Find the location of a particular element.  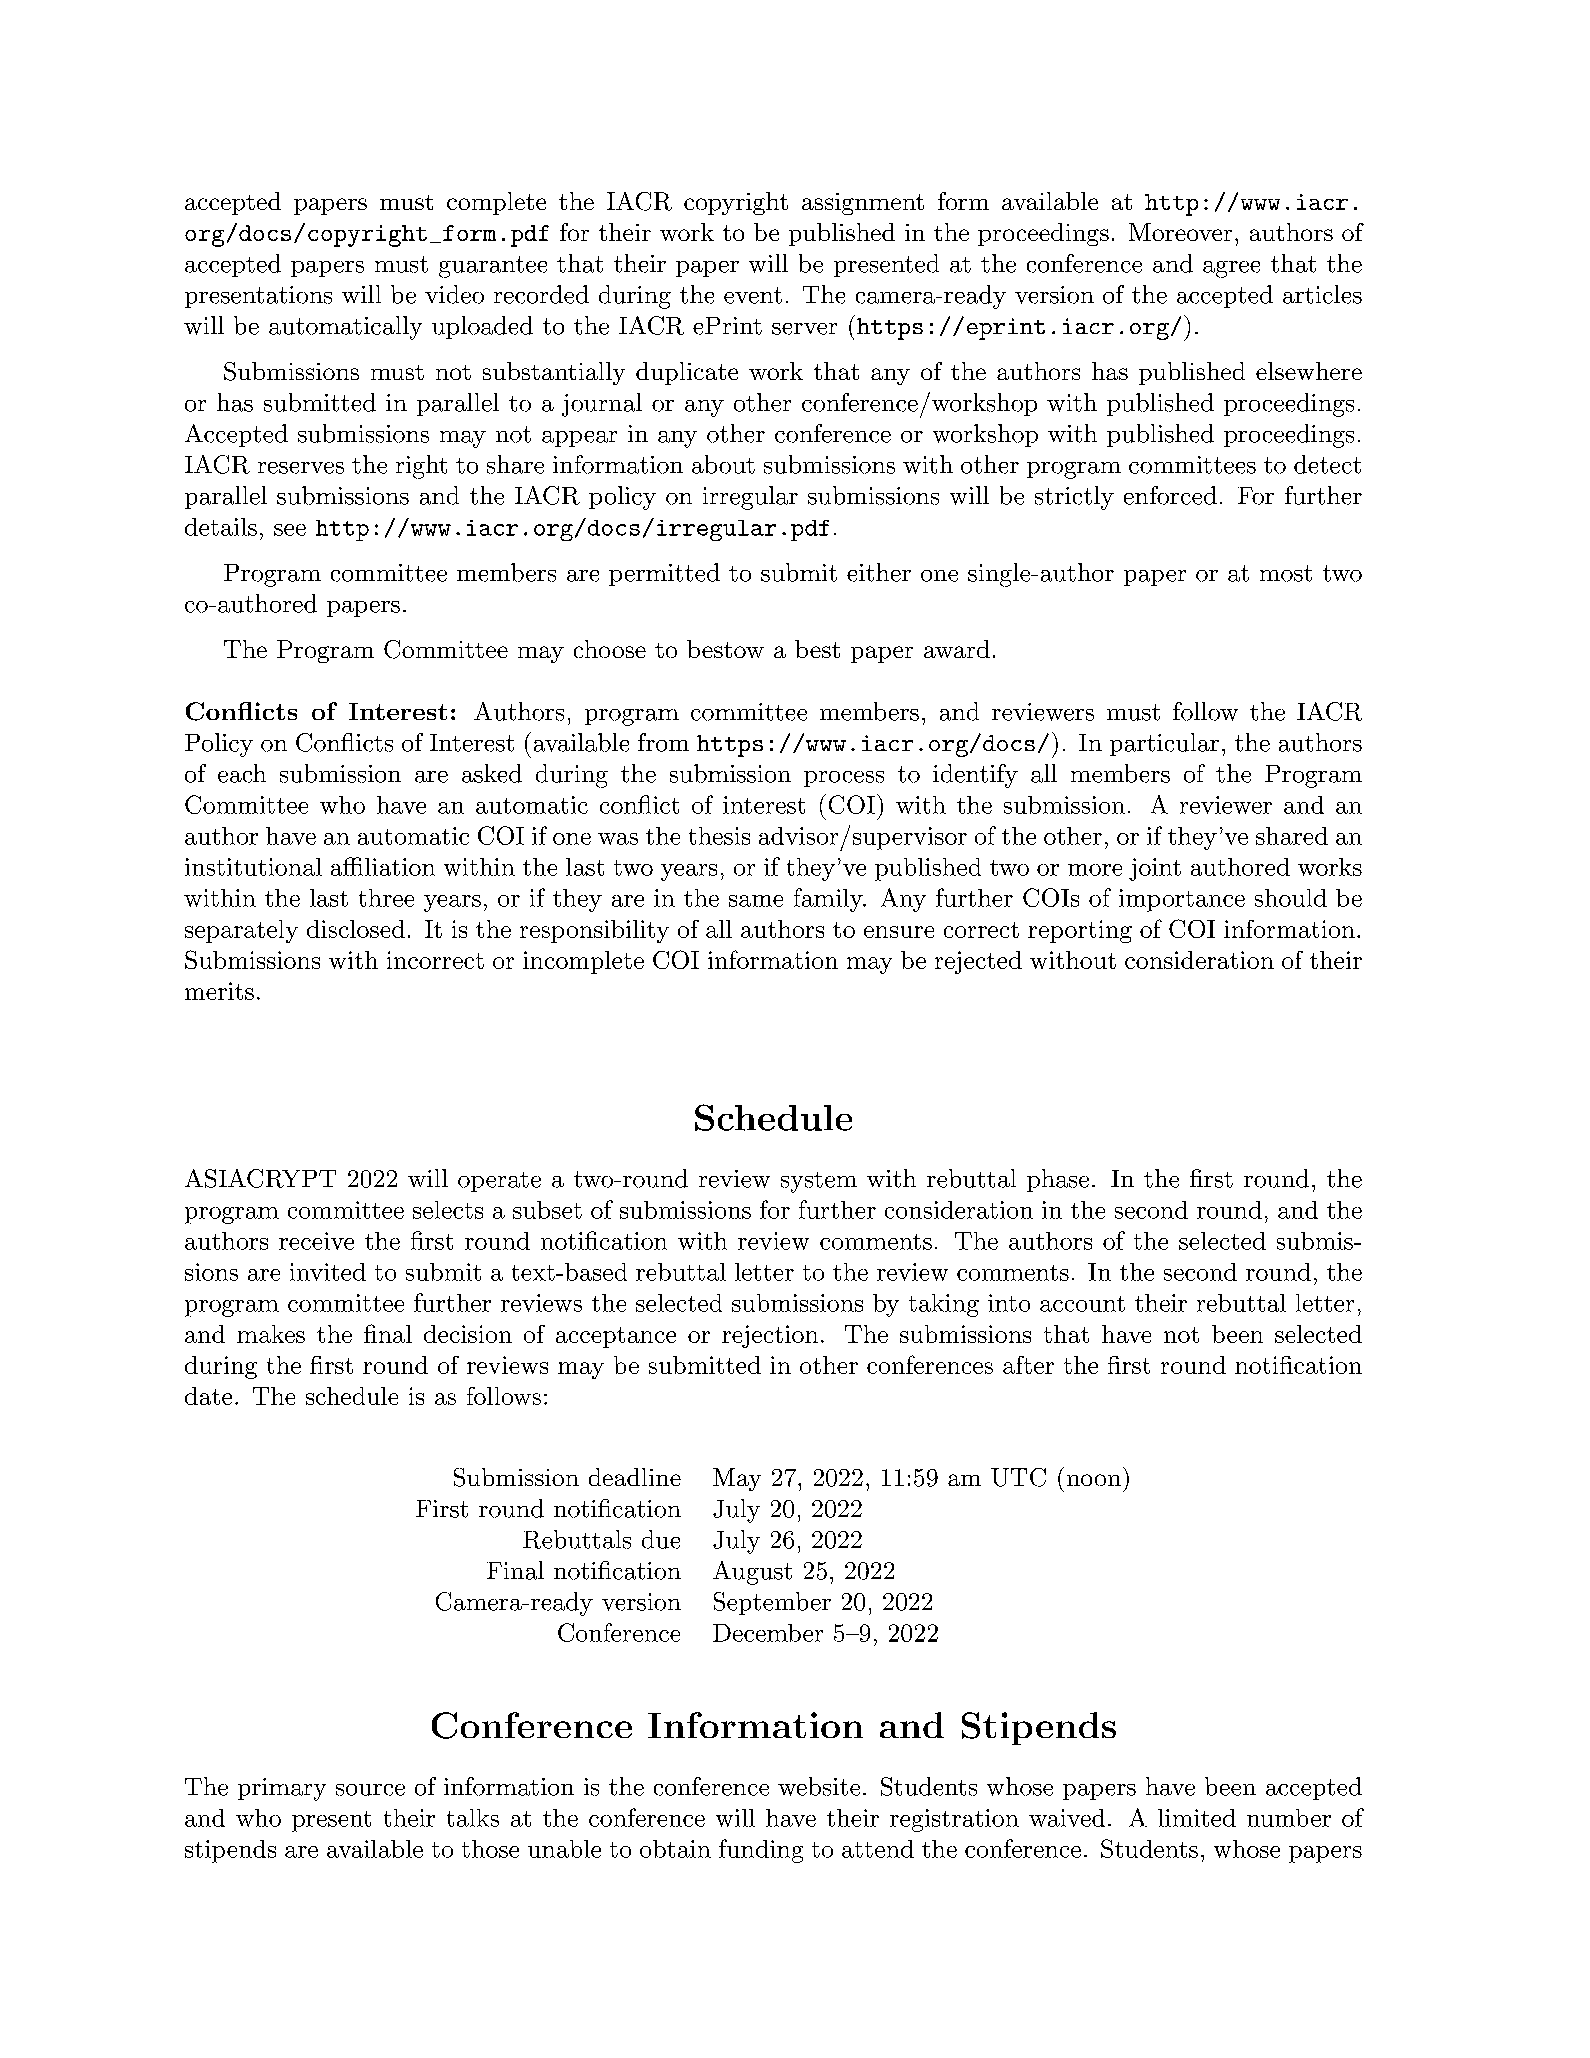

rejection is located at coordinates (770, 1336).
